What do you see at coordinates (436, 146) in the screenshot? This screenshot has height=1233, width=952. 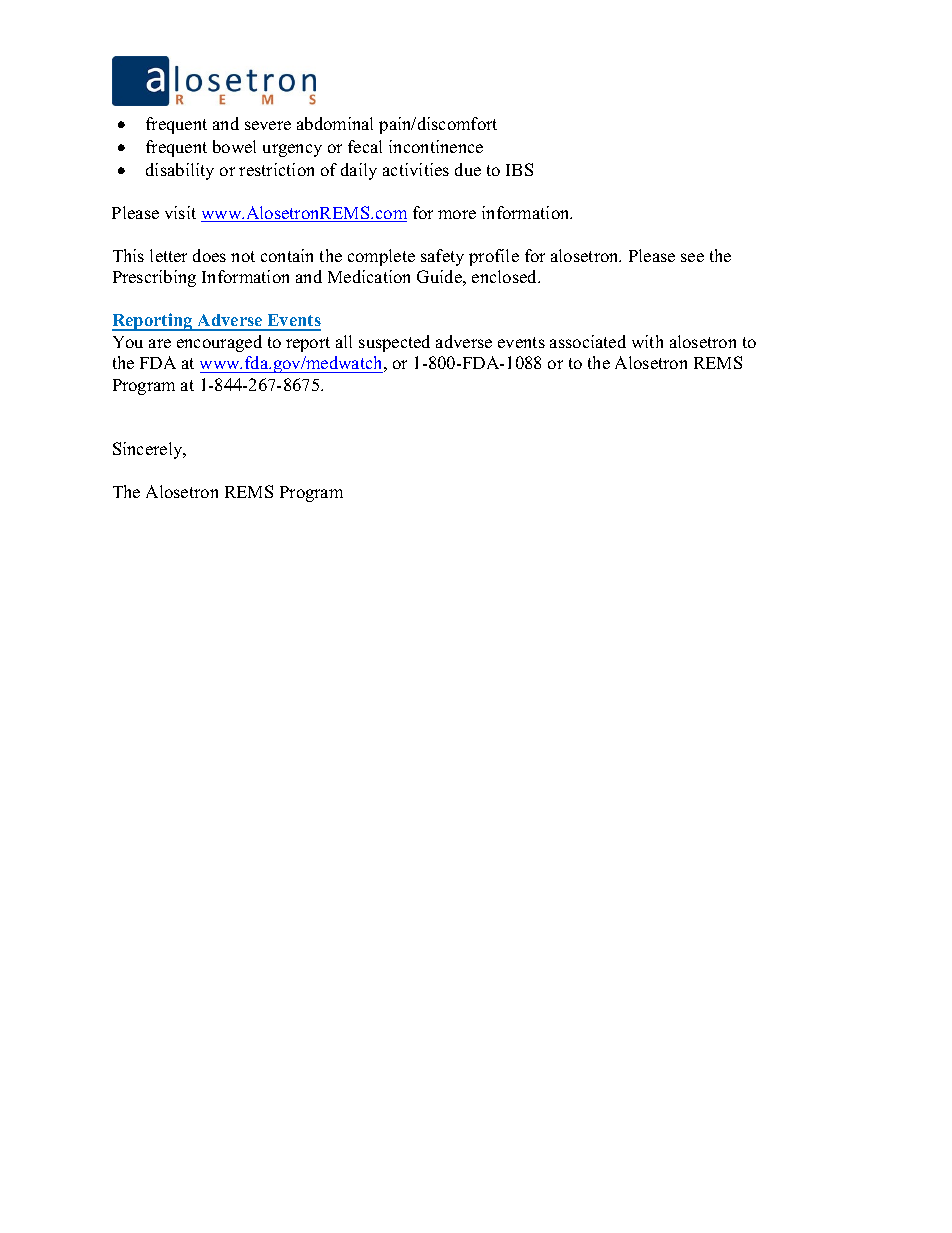 I see `incontinence` at bounding box center [436, 146].
